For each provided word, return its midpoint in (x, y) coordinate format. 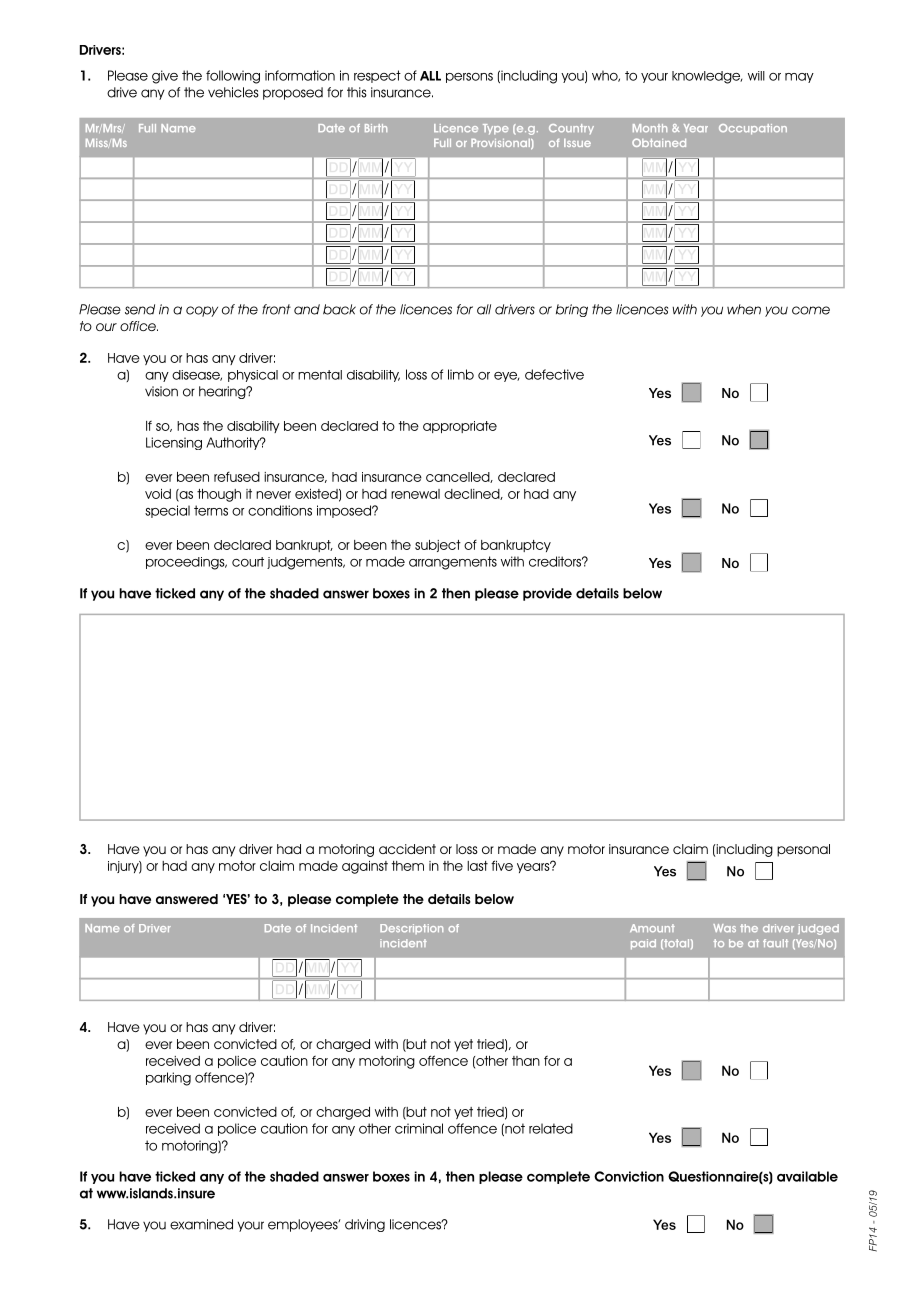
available (807, 1176)
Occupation (753, 129)
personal (803, 850)
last (477, 866)
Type (496, 129)
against (365, 867)
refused (237, 477)
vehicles (233, 92)
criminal (419, 1128)
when (744, 309)
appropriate (460, 427)
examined (201, 1224)
